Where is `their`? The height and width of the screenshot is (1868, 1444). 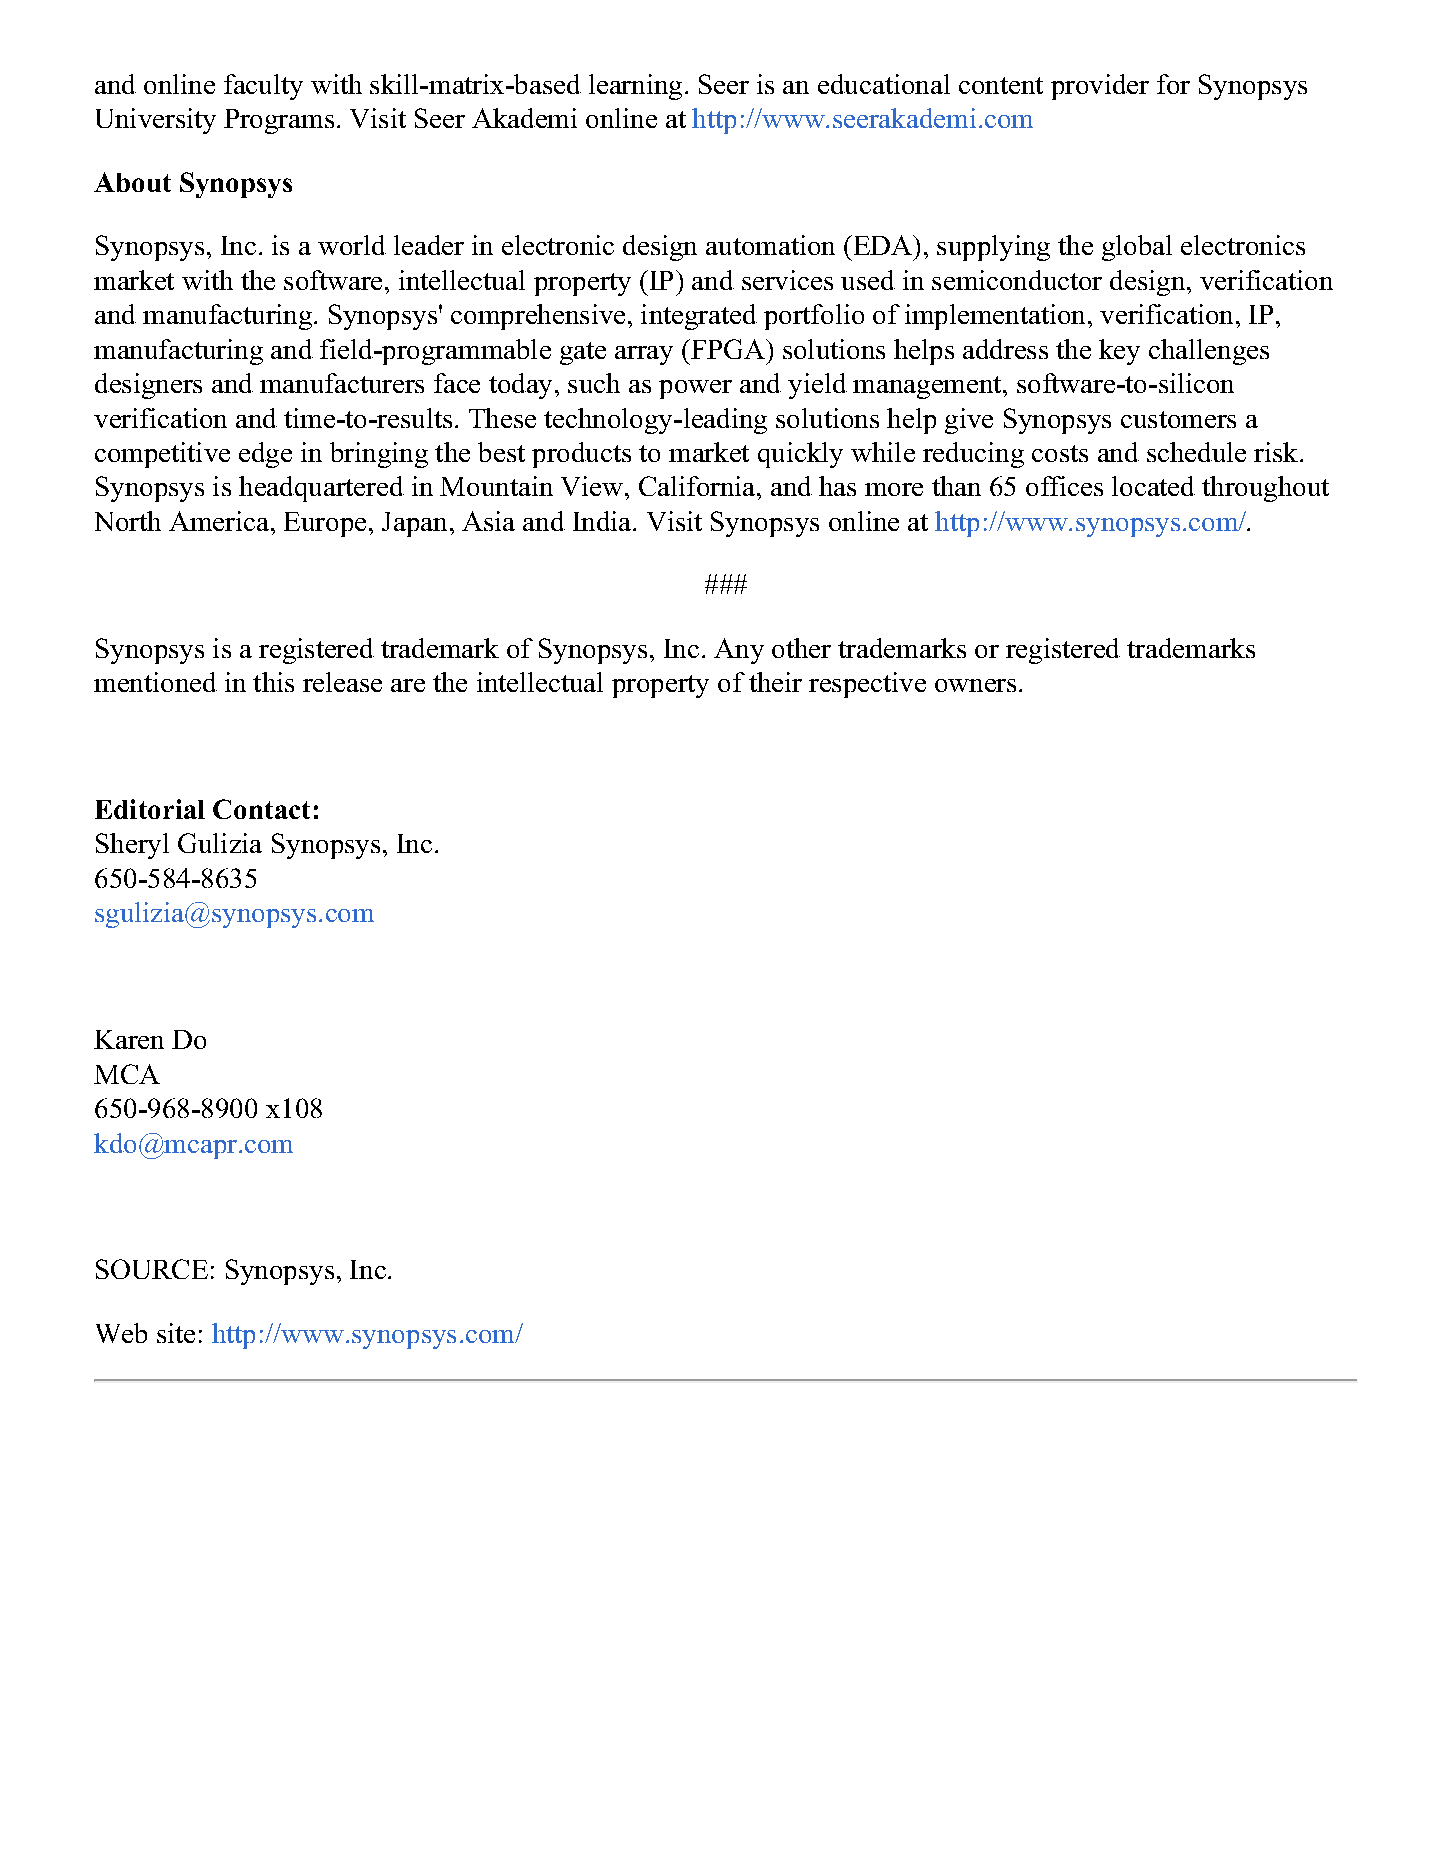
their is located at coordinates (775, 682).
